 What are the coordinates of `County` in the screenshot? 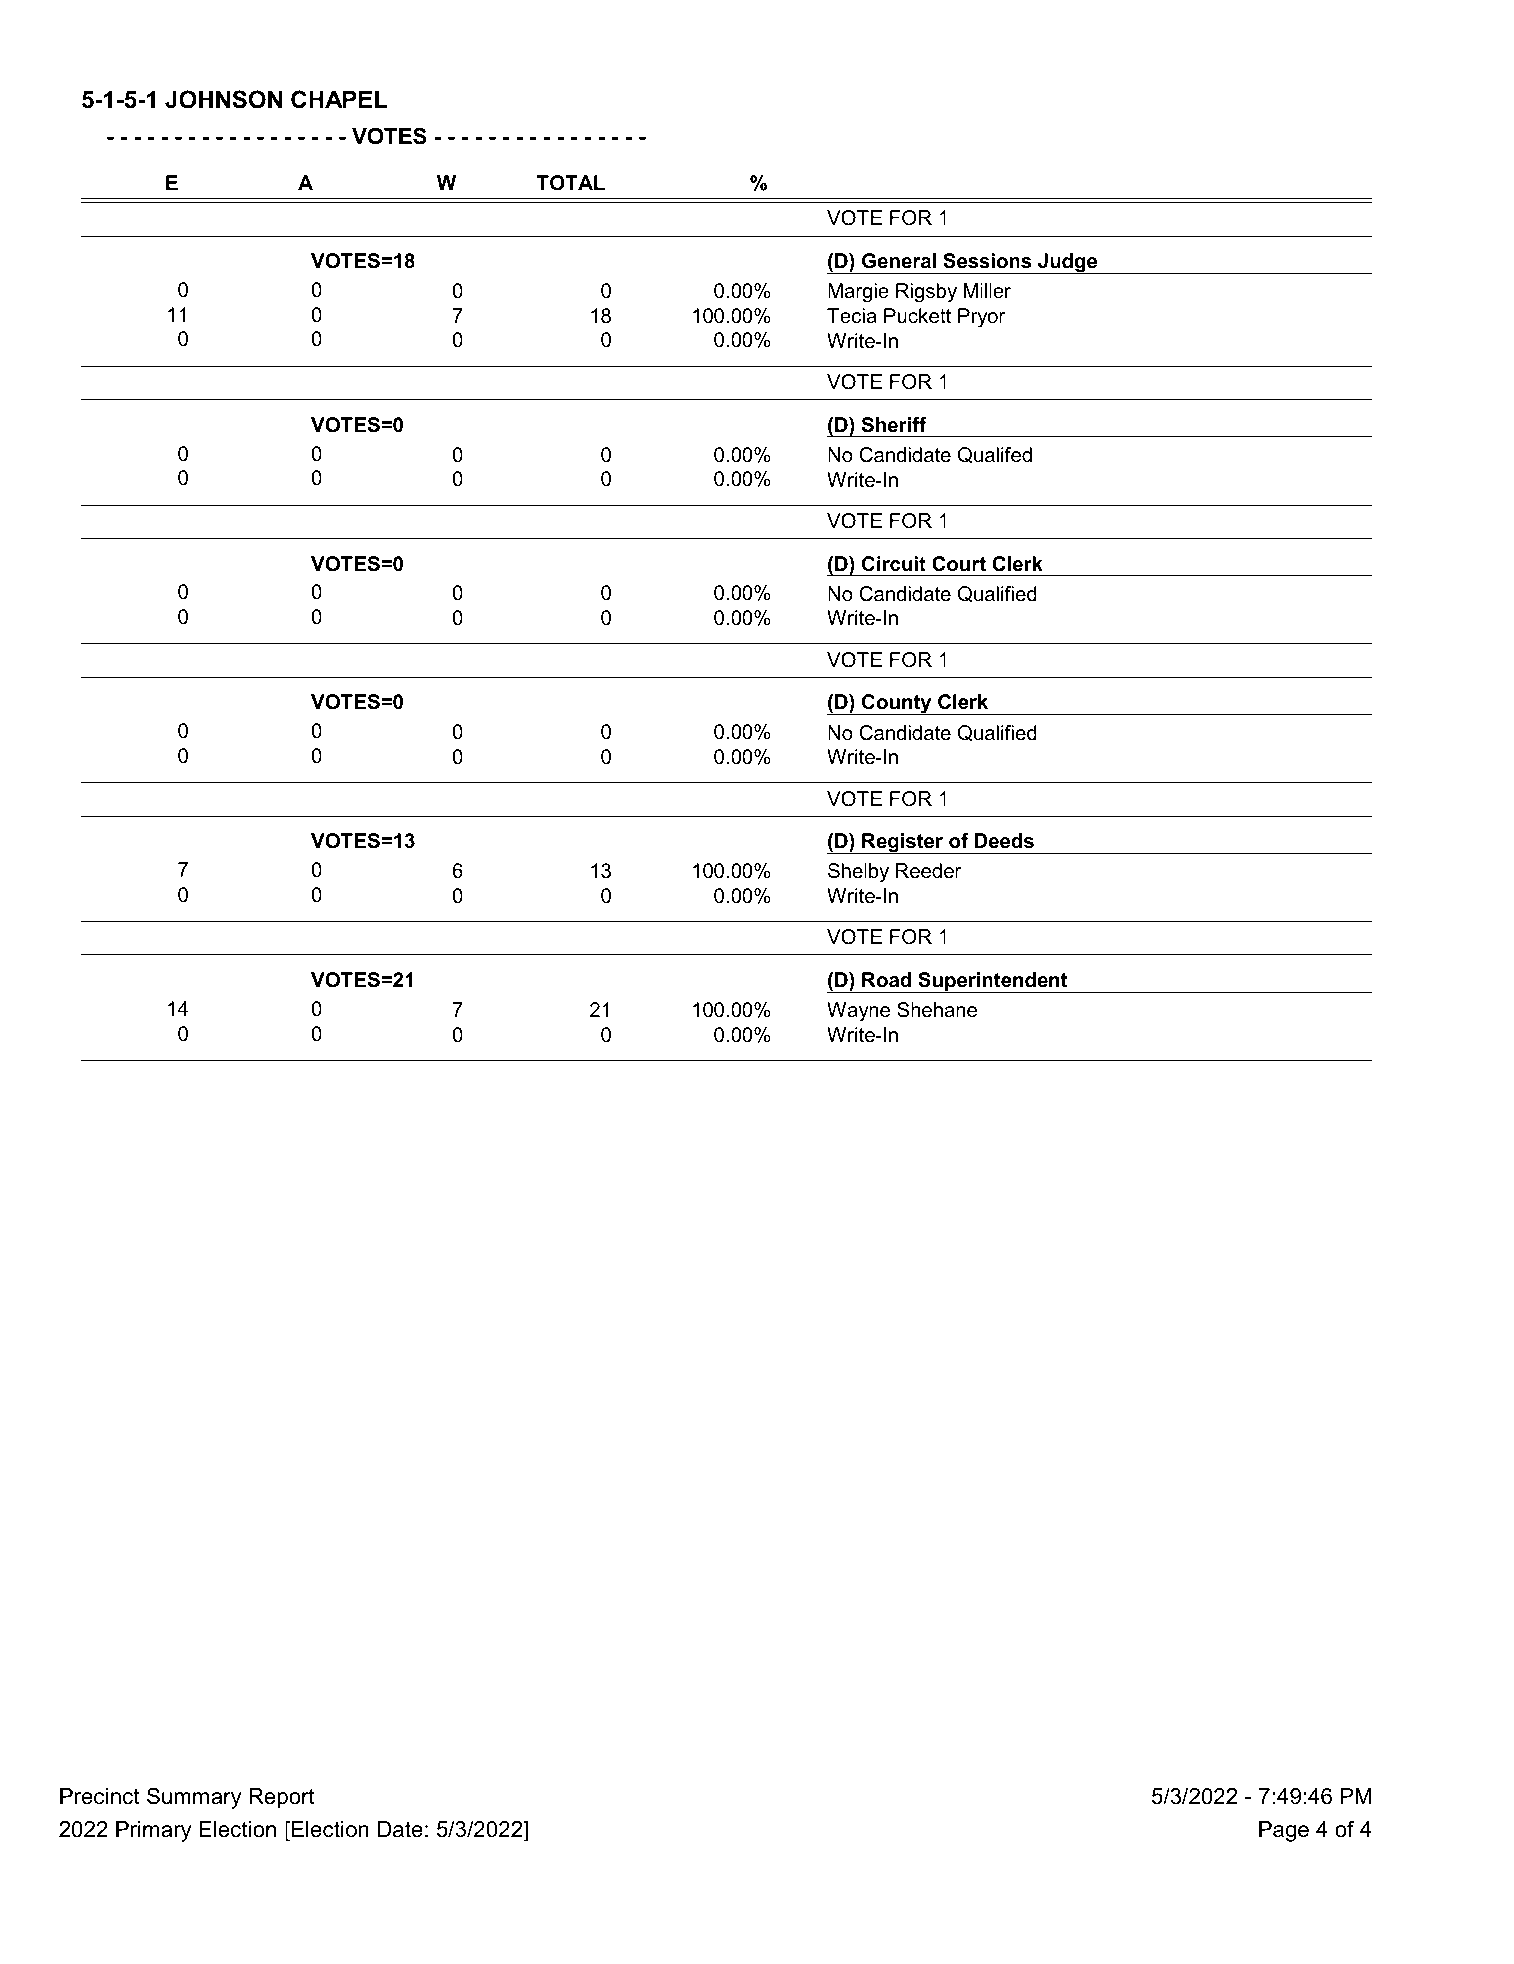 It's located at (897, 704).
